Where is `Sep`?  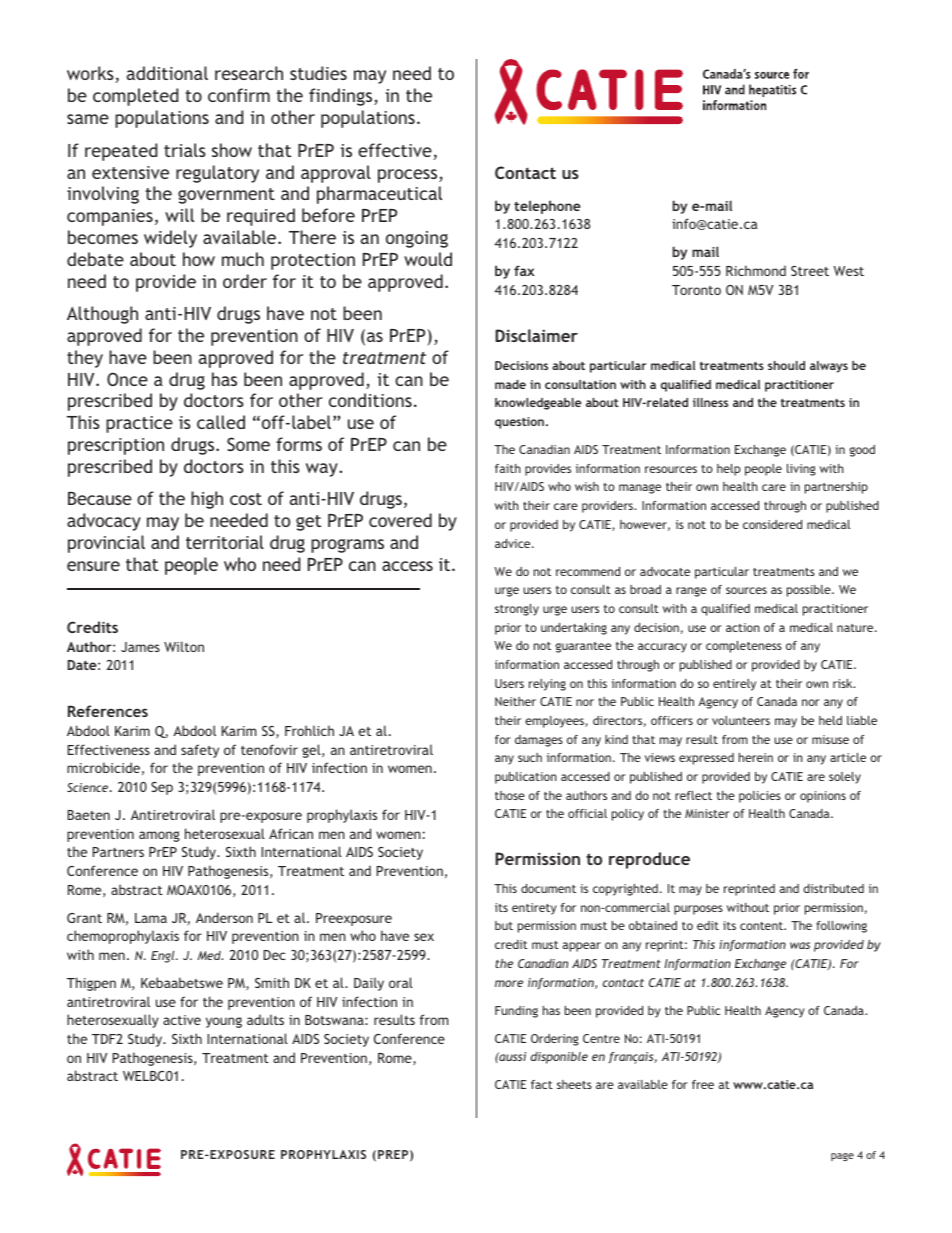 Sep is located at coordinates (162, 788).
